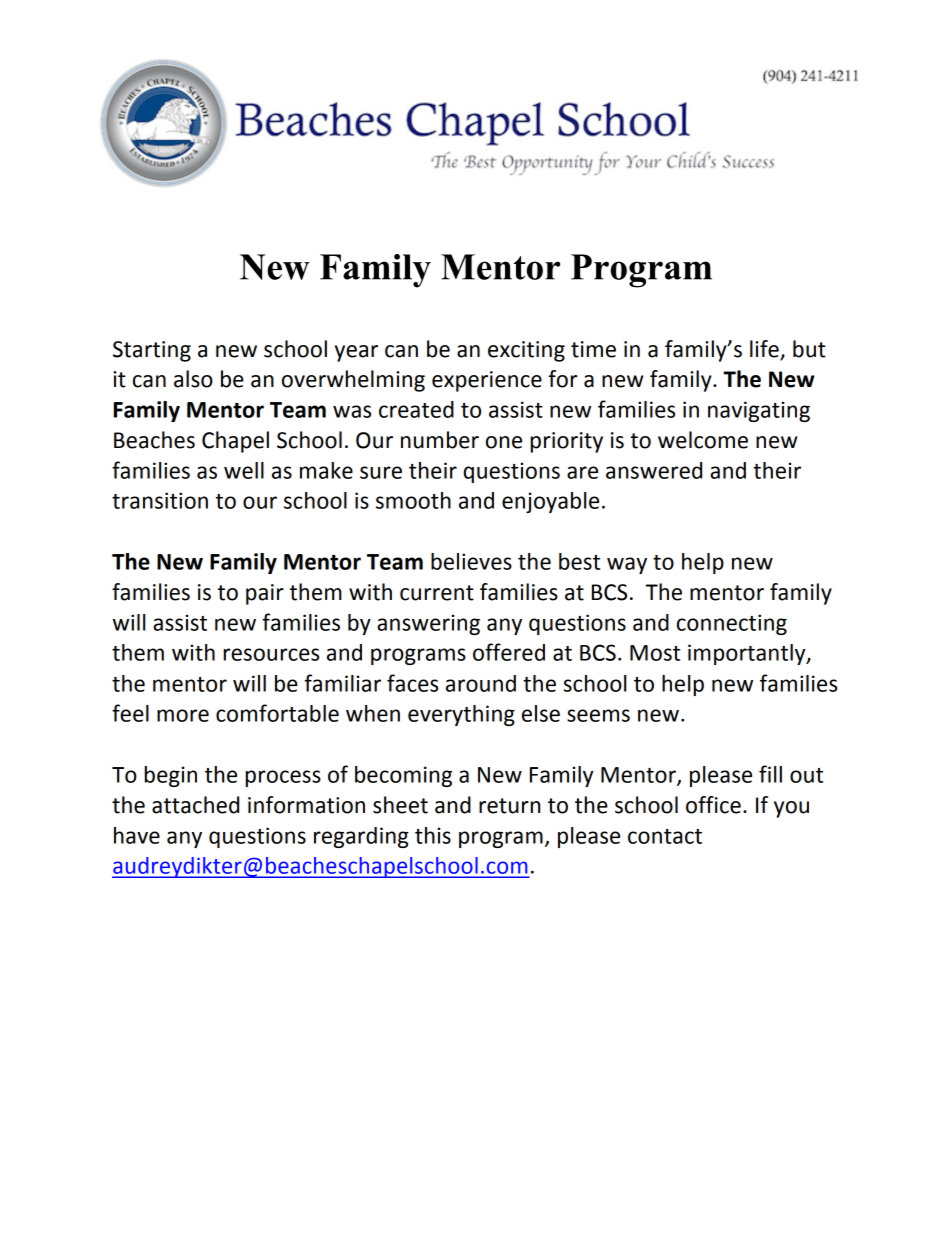 This page has height=1233, width=952. What do you see at coordinates (413, 500) in the page?
I see `smooth` at bounding box center [413, 500].
